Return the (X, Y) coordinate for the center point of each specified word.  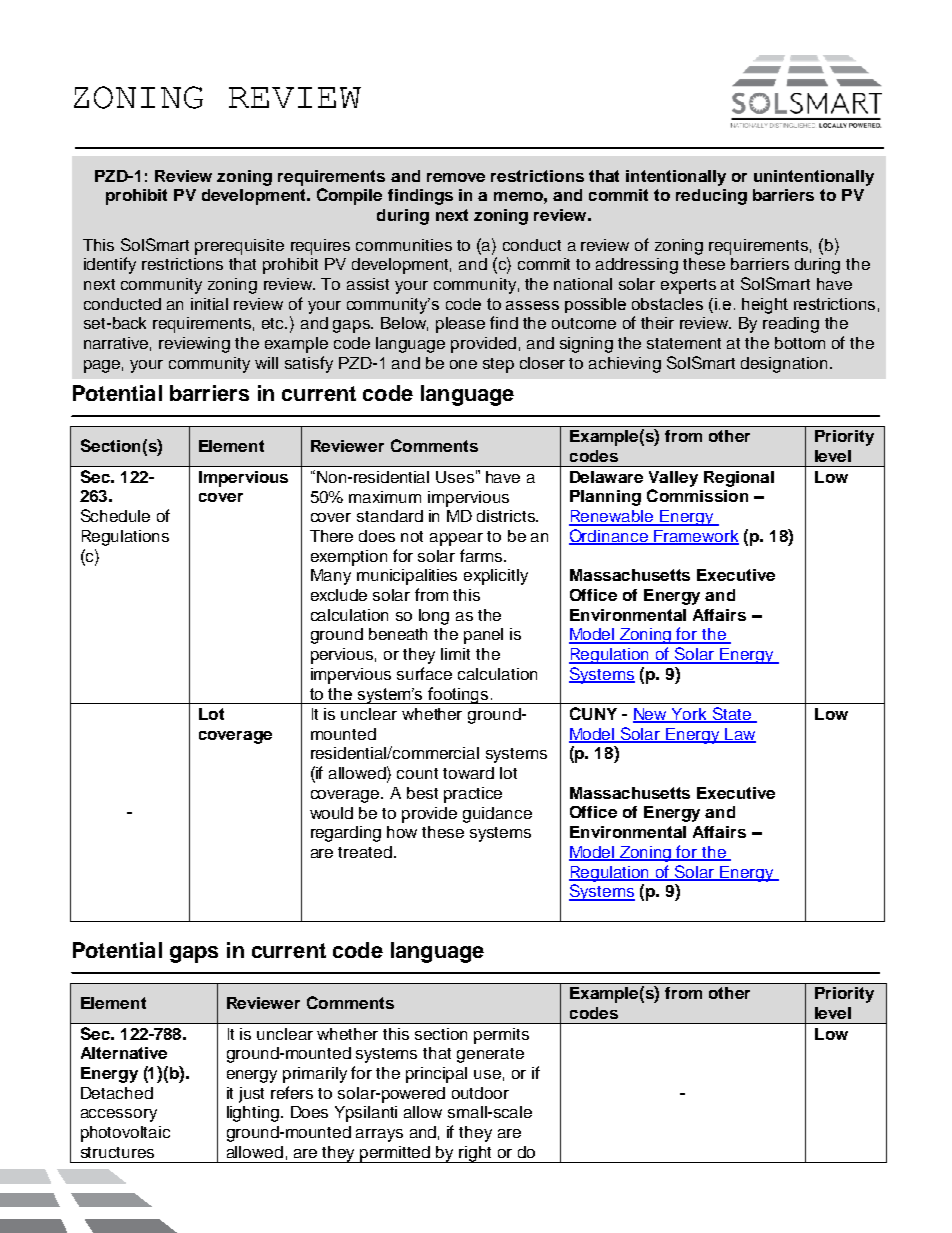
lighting (254, 1114)
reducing (711, 197)
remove (456, 177)
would (331, 813)
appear (456, 539)
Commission (697, 495)
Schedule (115, 515)
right (476, 1154)
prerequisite (239, 247)
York (689, 715)
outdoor (480, 1093)
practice (473, 795)
